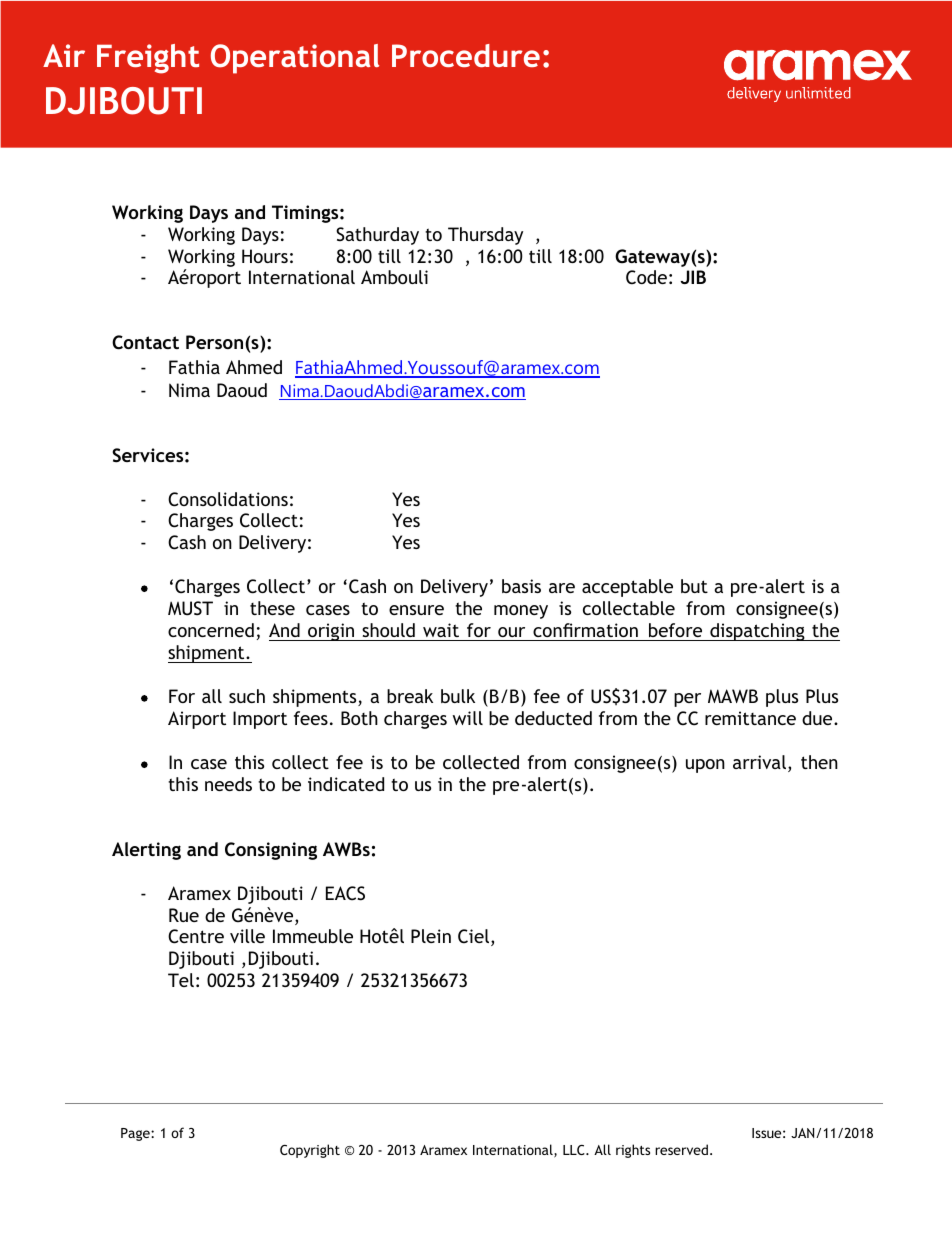  Describe the element at coordinates (681, 1149) in the screenshot. I see `reserved` at that location.
